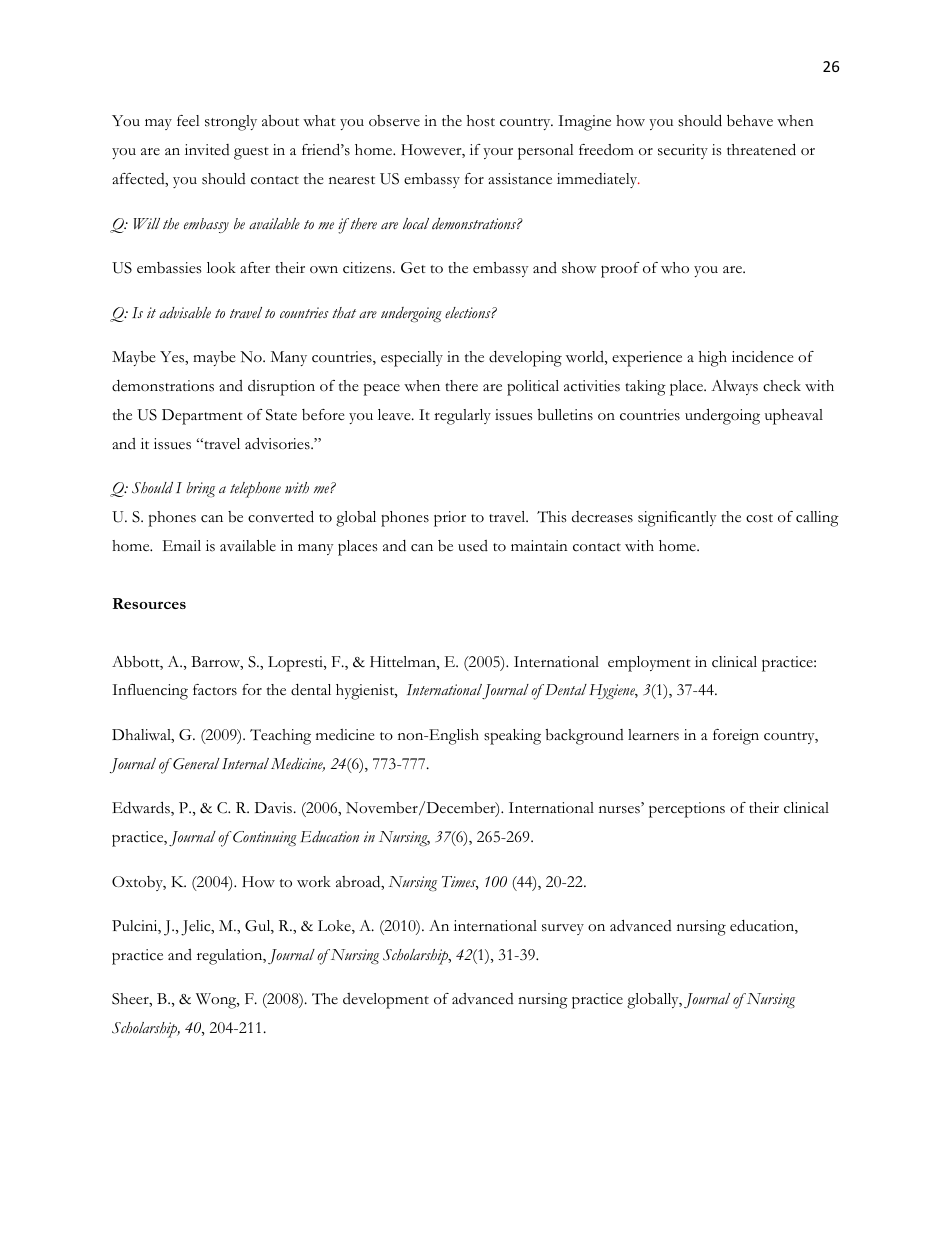 This screenshot has height=1233, width=952. What do you see at coordinates (182, 545) in the screenshot?
I see `Email` at bounding box center [182, 545].
